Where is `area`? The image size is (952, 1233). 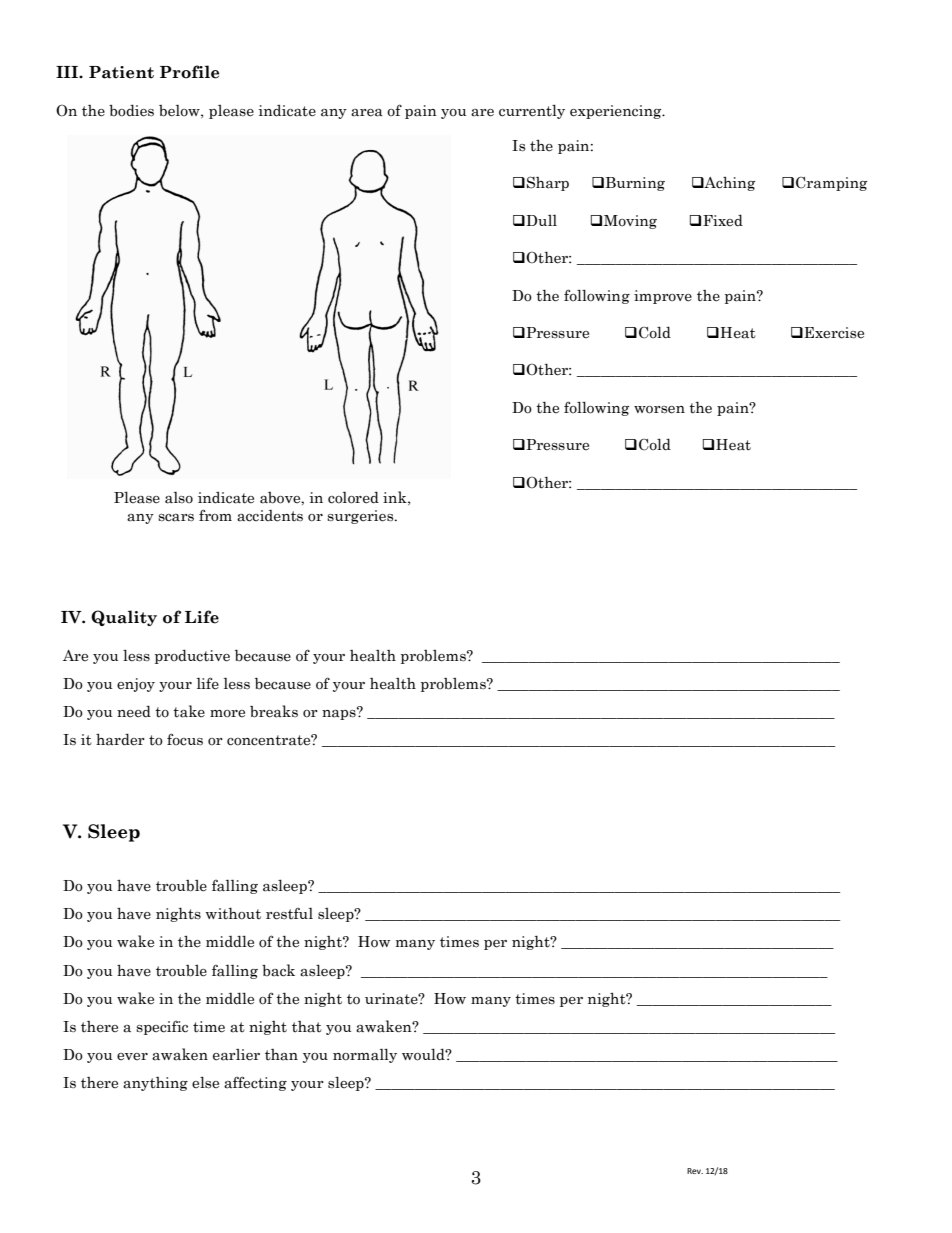 area is located at coordinates (367, 113).
